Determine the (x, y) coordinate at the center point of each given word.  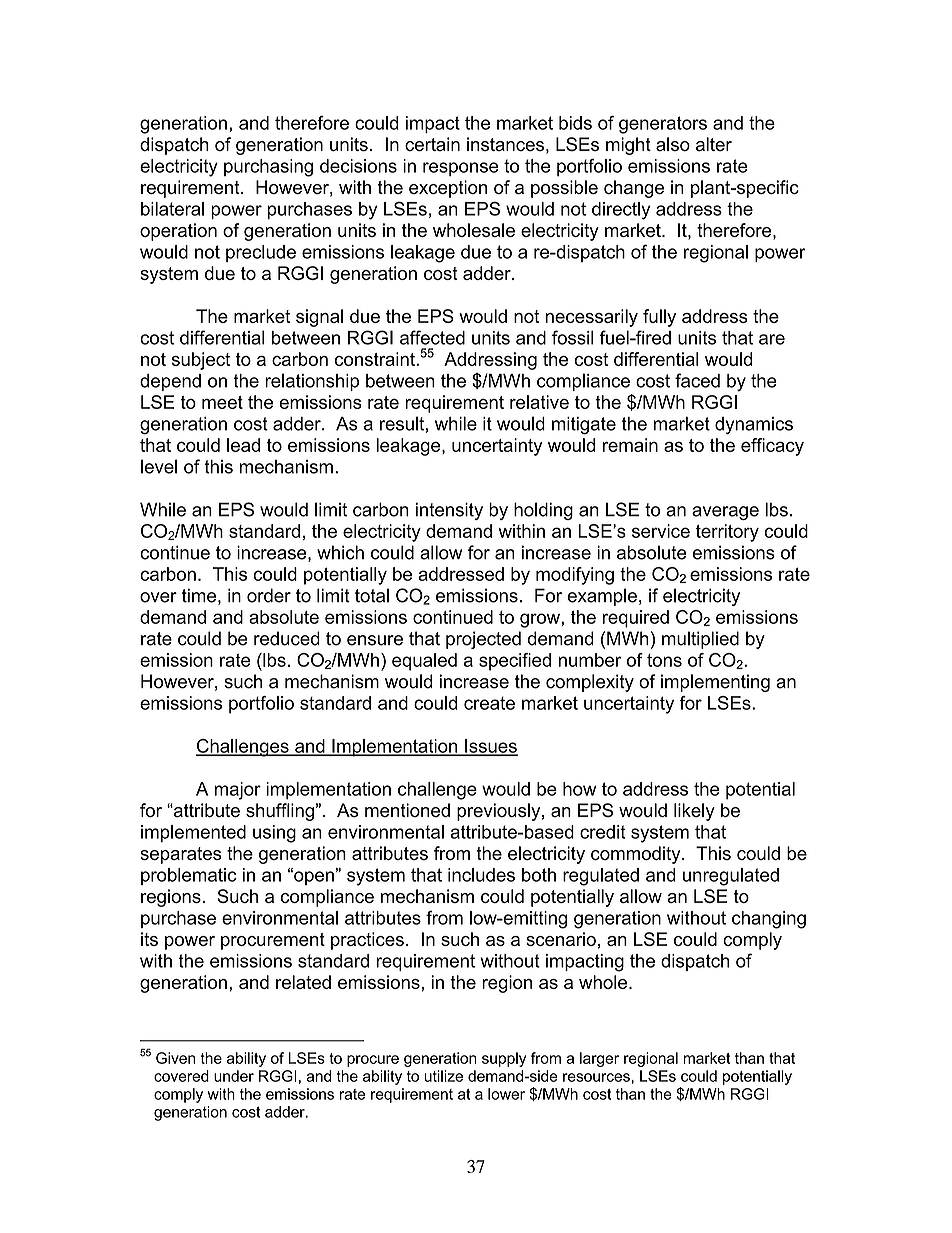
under (234, 1076)
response (461, 169)
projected (483, 640)
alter (714, 144)
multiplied (700, 640)
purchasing (268, 168)
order (269, 595)
